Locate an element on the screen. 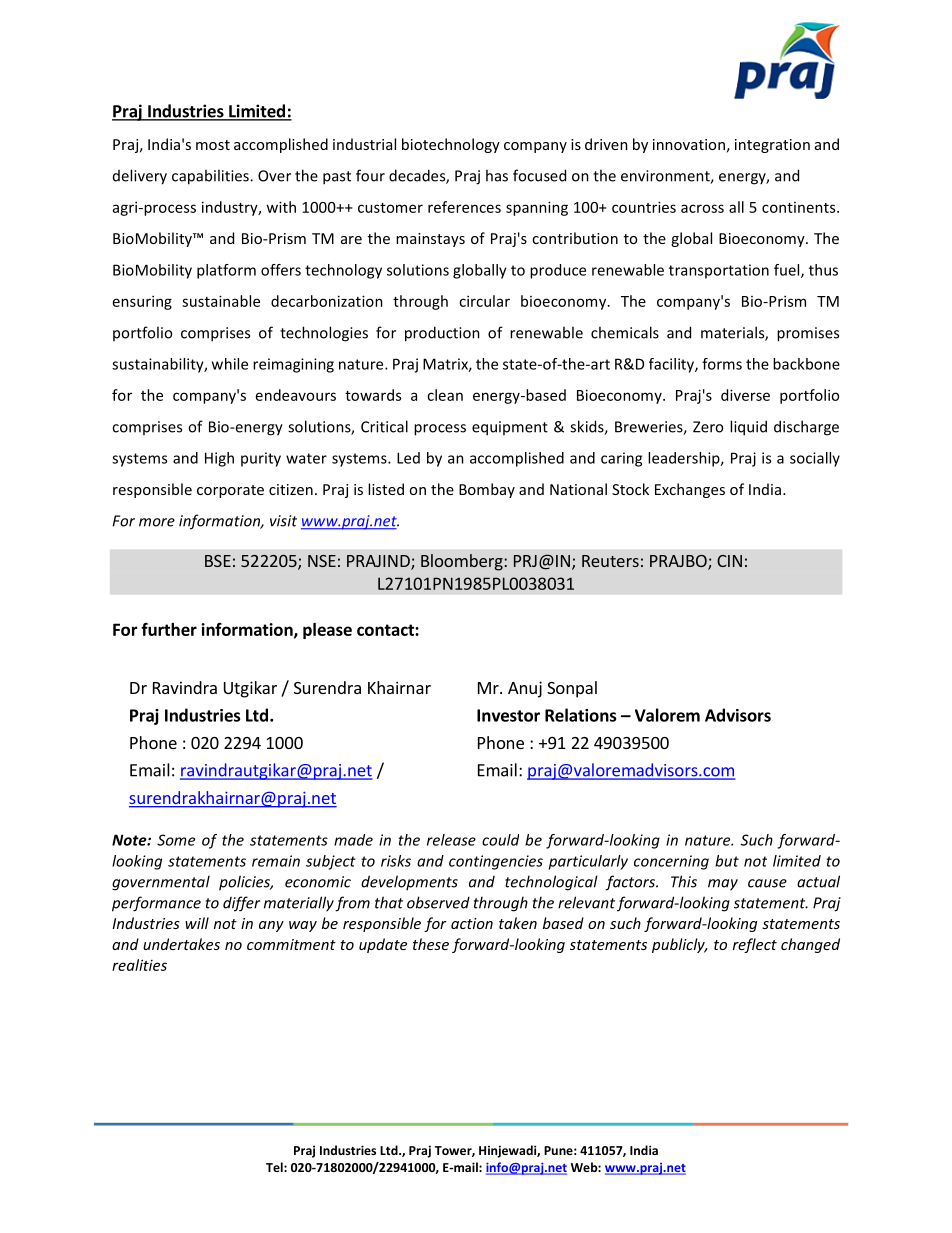 The width and height of the screenshot is (952, 1233). integration is located at coordinates (772, 146).
